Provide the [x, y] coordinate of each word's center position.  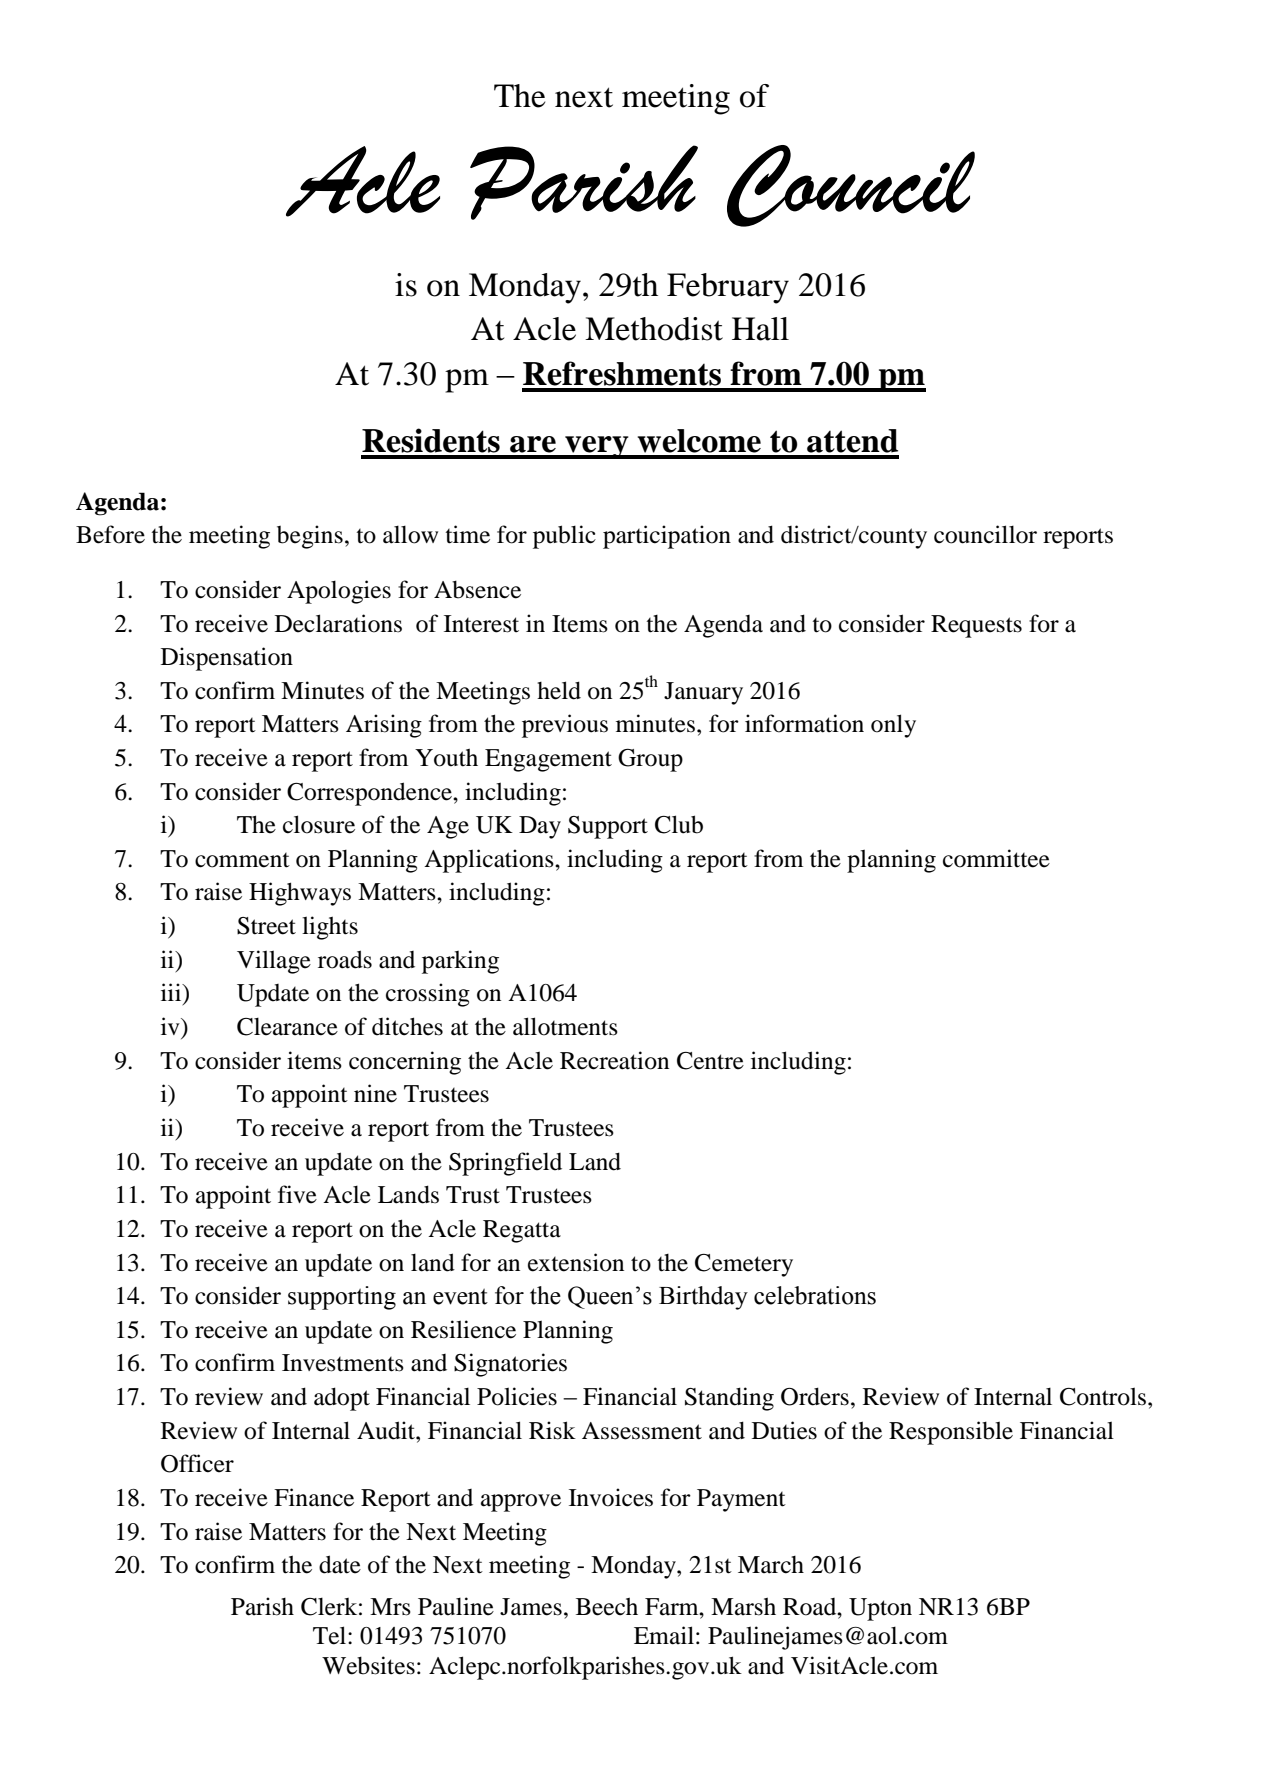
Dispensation [227, 659]
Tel [331, 1635]
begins [310, 537]
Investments [343, 1363]
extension [576, 1262]
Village [274, 962]
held [559, 690]
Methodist [654, 329]
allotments [565, 1026]
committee [996, 858]
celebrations [815, 1295]
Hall [760, 329]
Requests [976, 626]
